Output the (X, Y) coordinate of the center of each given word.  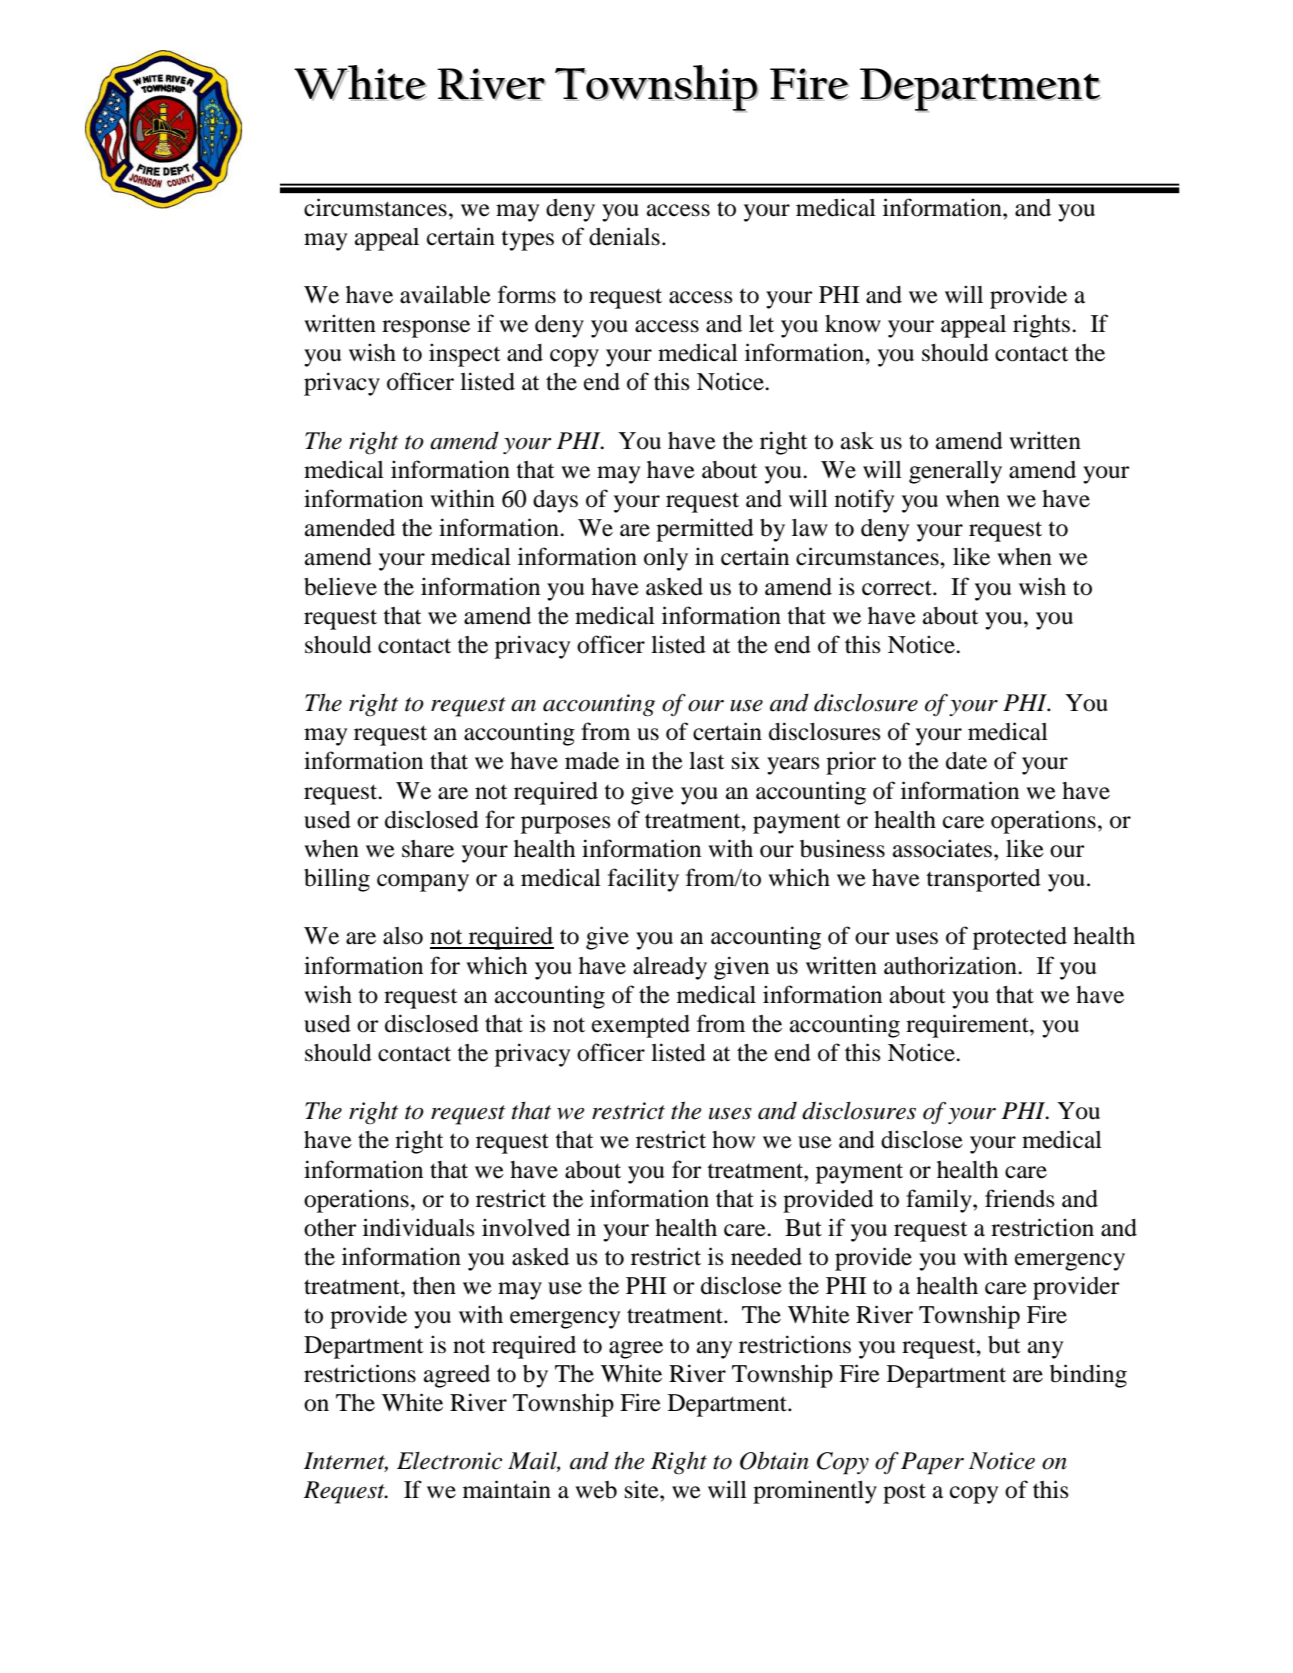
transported (983, 880)
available (445, 294)
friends (1020, 1198)
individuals (419, 1227)
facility (643, 880)
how (733, 1140)
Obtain (774, 1460)
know (853, 324)
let (761, 324)
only (666, 559)
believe (340, 586)
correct (898, 588)
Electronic (449, 1461)
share (428, 849)
